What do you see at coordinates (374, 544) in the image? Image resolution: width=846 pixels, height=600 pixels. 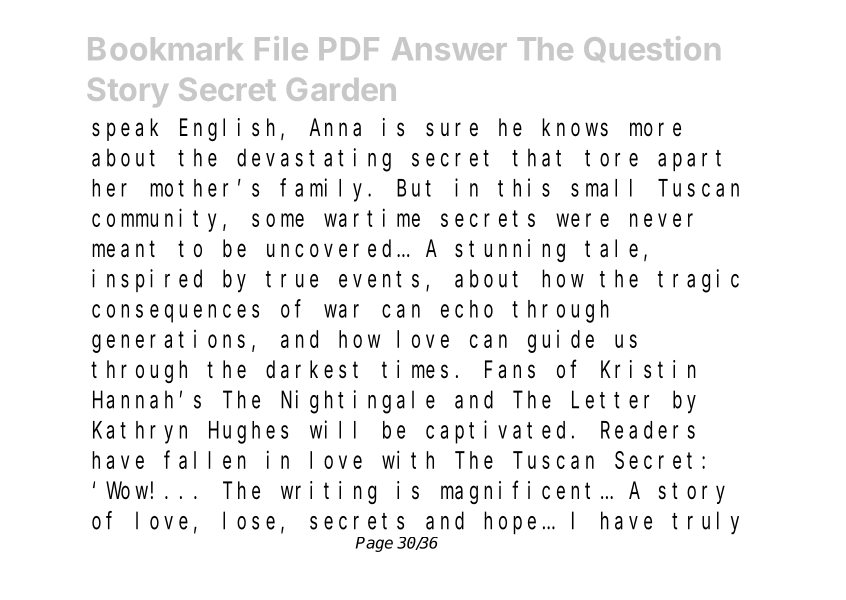 I see `Page` at bounding box center [374, 544].
